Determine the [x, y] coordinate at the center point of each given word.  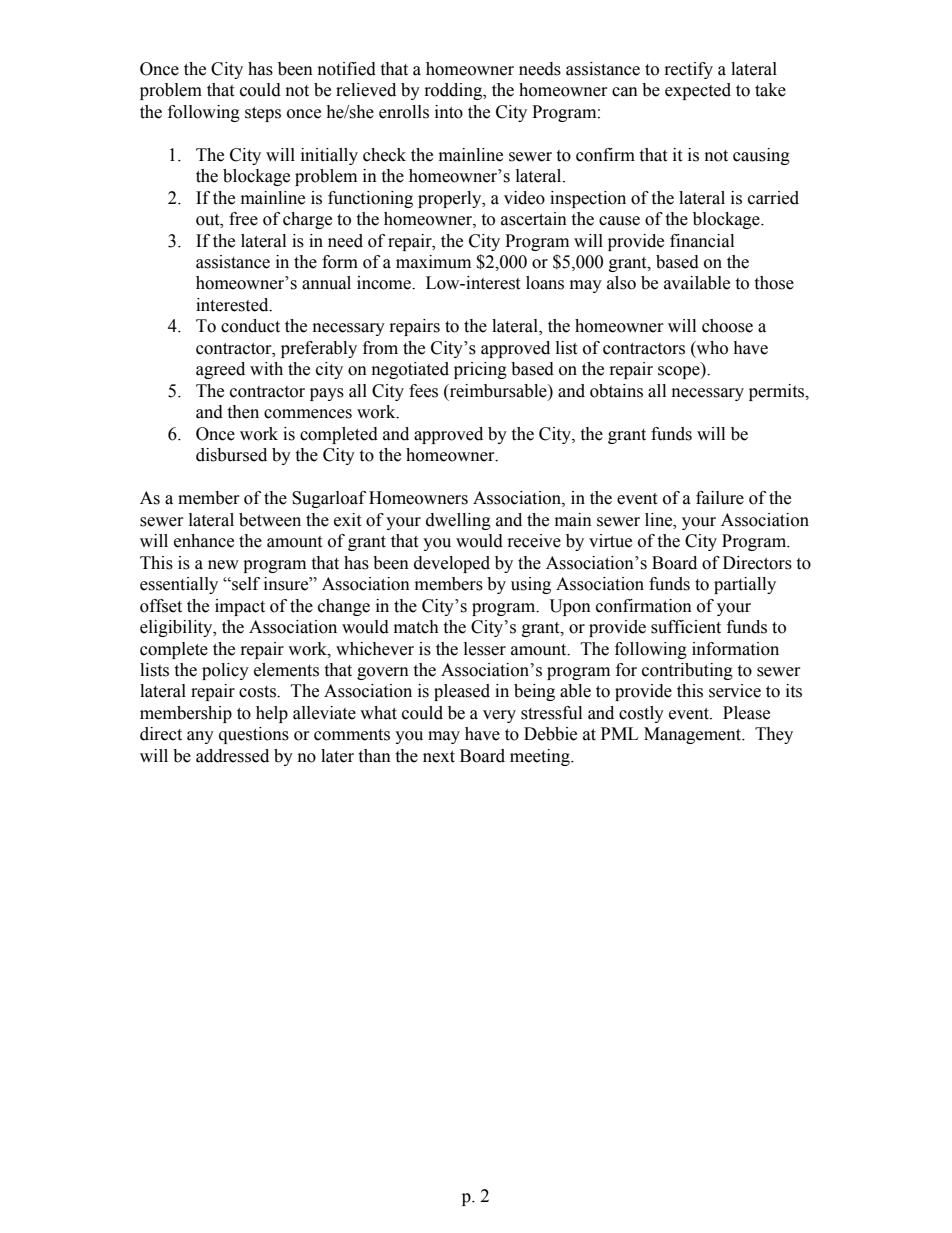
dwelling [458, 521]
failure [720, 498]
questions [254, 735]
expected [698, 91]
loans [545, 283]
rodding [455, 91]
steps [263, 114]
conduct [250, 326]
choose [727, 326]
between [270, 520]
